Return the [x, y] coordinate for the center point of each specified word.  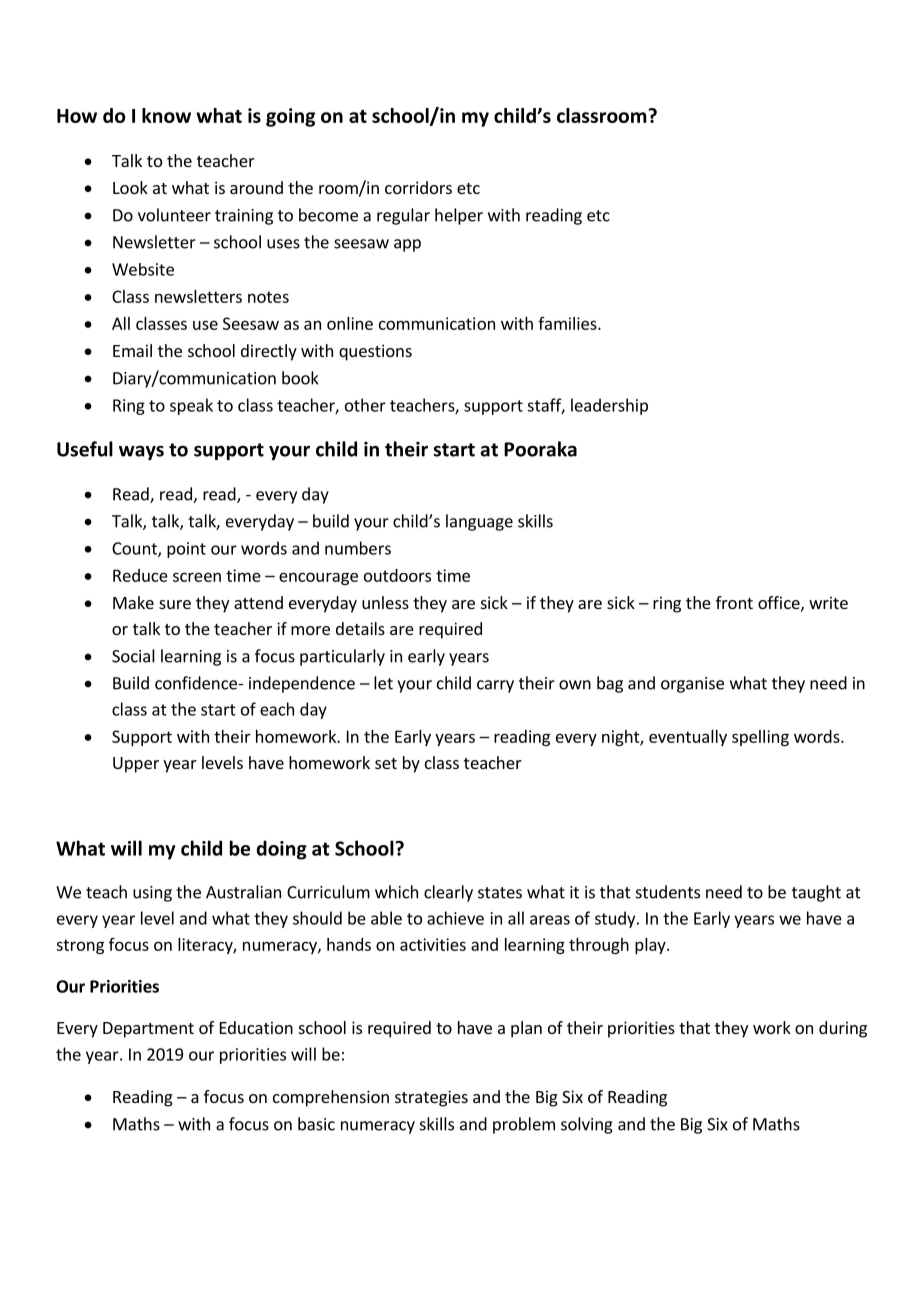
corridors [418, 187]
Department [148, 1030]
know [166, 115]
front [734, 602]
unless [385, 602]
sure [175, 604]
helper [459, 216]
